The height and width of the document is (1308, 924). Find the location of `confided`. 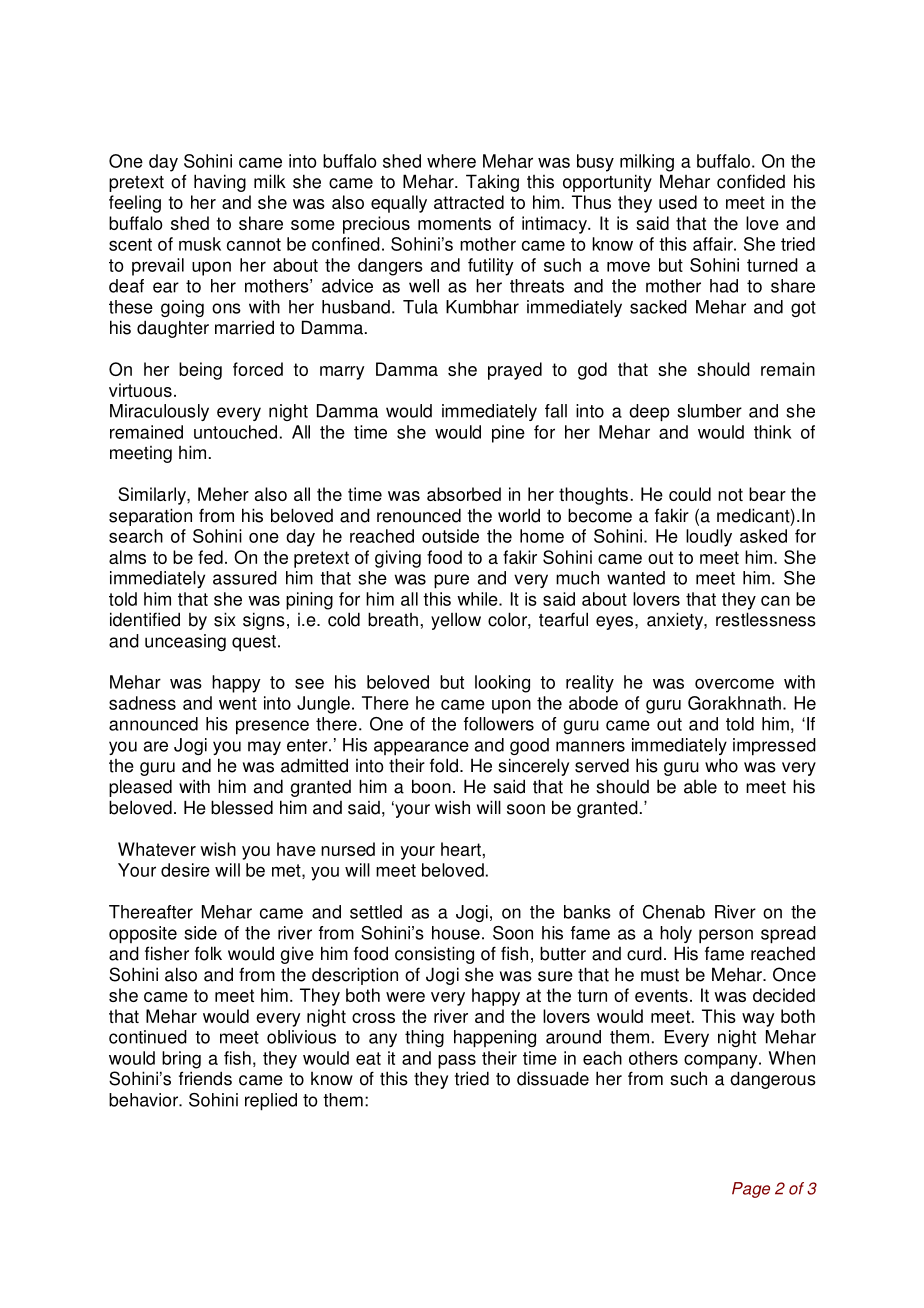

confided is located at coordinates (751, 181).
